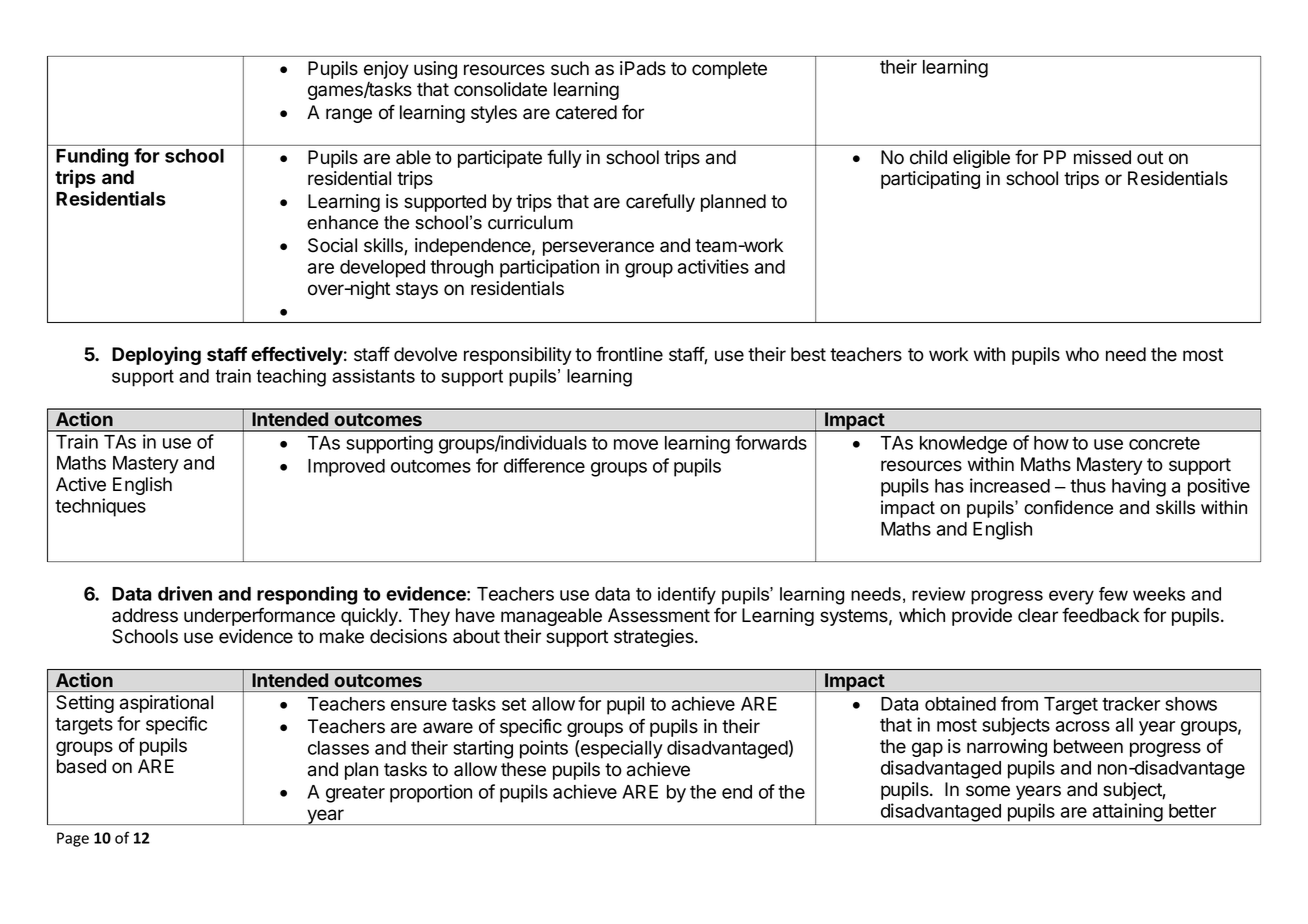 This screenshot has height=924, width=1308. What do you see at coordinates (73, 839) in the screenshot?
I see `Page` at bounding box center [73, 839].
